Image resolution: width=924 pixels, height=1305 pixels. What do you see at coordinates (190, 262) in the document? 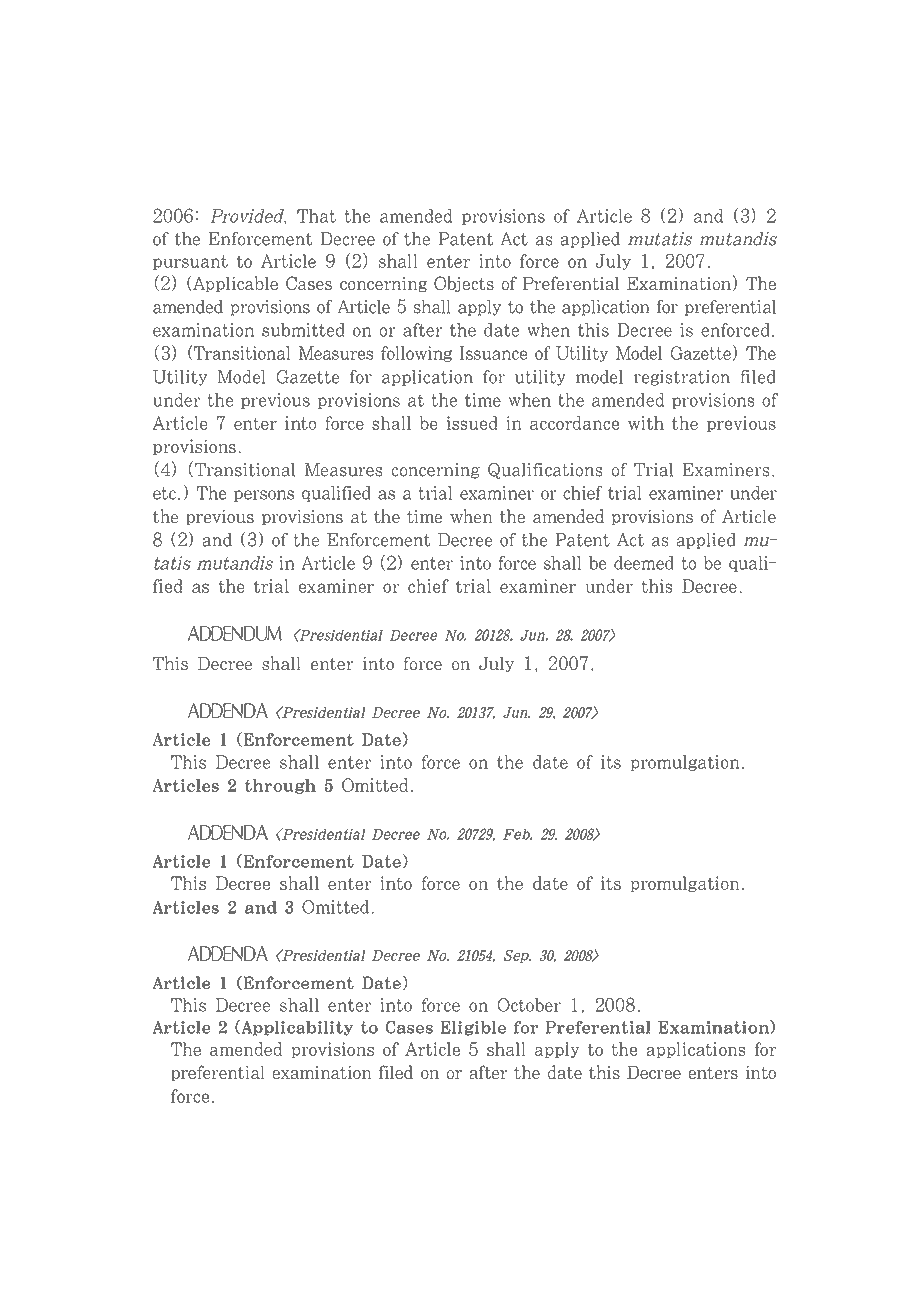
I see `pursuant` at bounding box center [190, 262].
